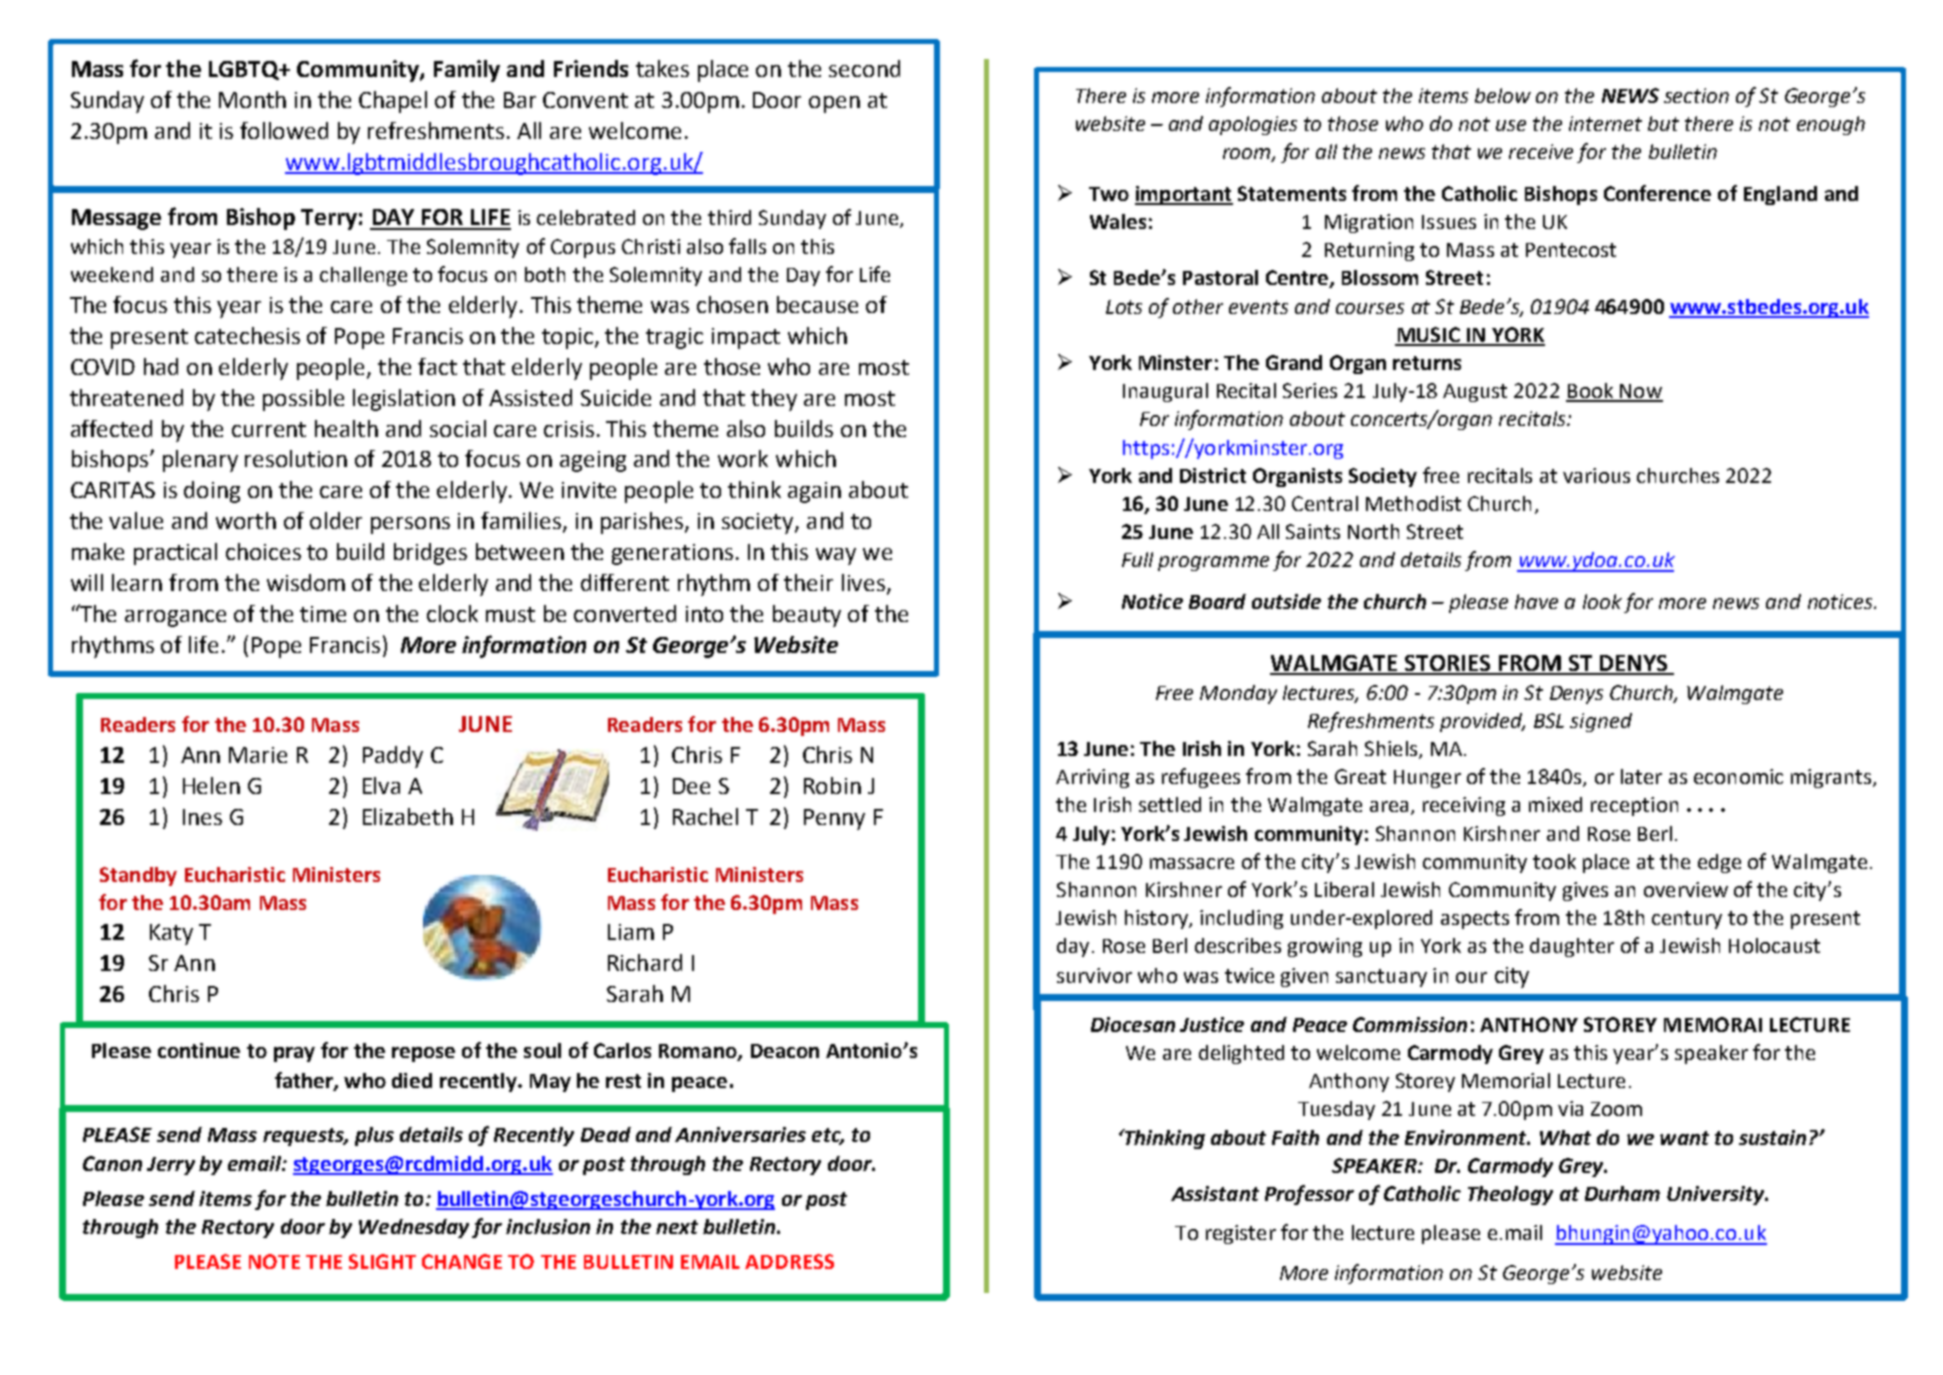 This screenshot has width=1943, height=1375. Describe the element at coordinates (296, 458) in the screenshot. I see `resolution` at that location.
